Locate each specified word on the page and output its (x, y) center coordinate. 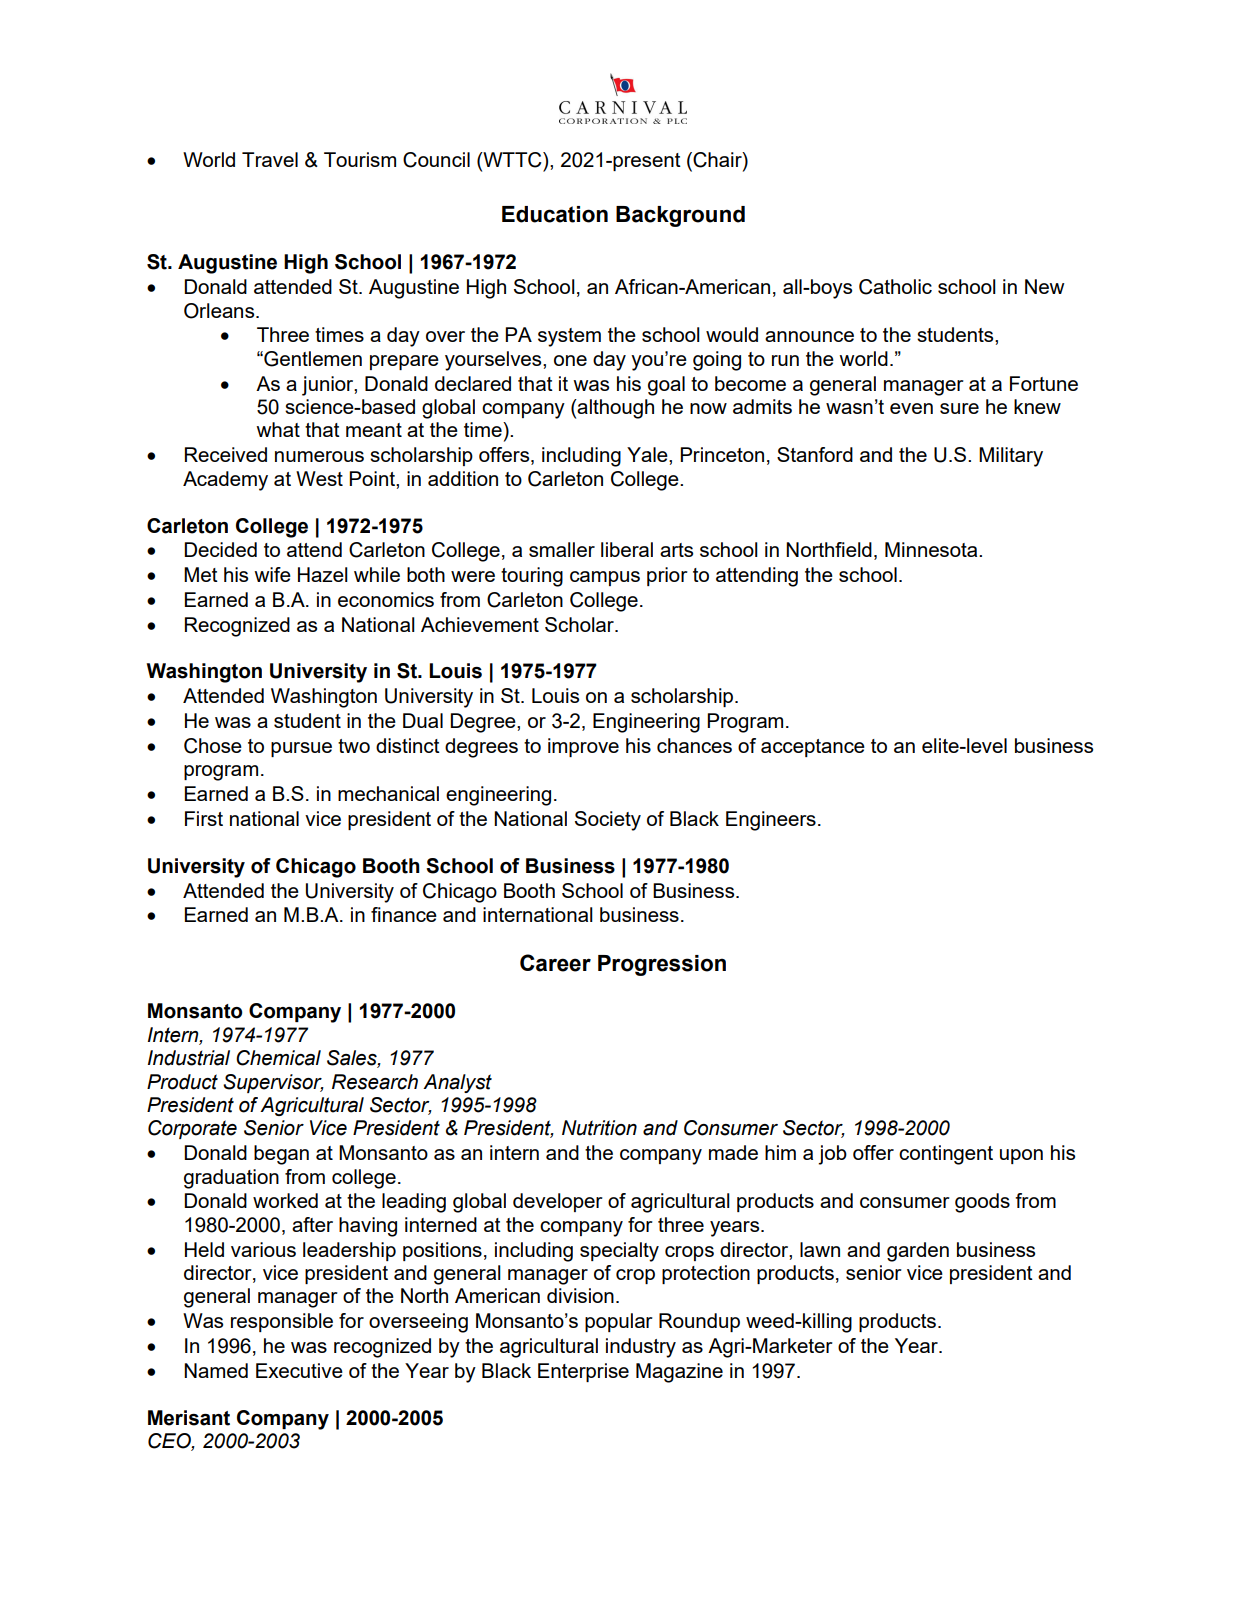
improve (583, 747)
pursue (301, 749)
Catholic (895, 287)
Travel (270, 159)
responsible (282, 1322)
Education (555, 214)
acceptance (813, 748)
